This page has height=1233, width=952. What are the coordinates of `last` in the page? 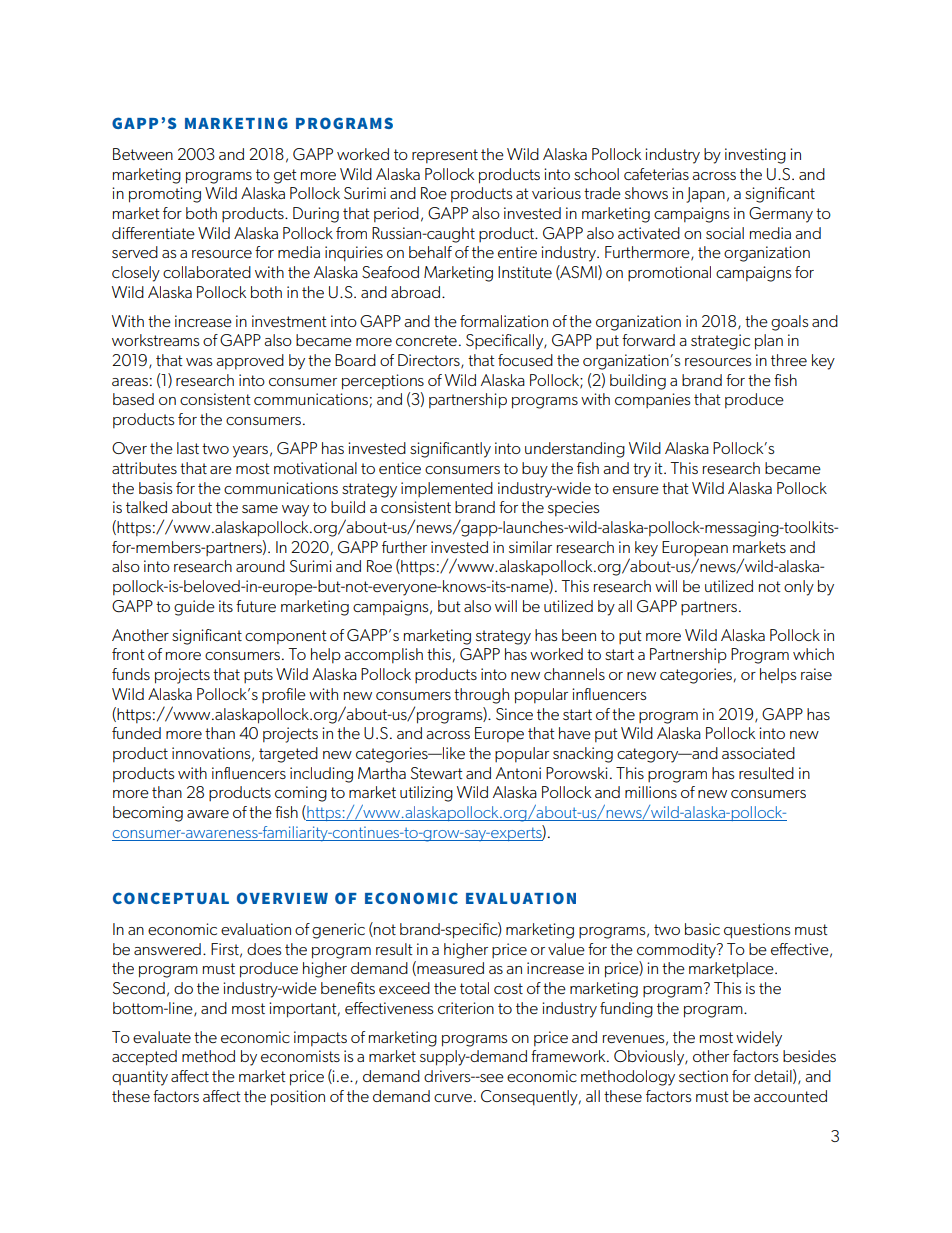 It's located at (188, 448).
